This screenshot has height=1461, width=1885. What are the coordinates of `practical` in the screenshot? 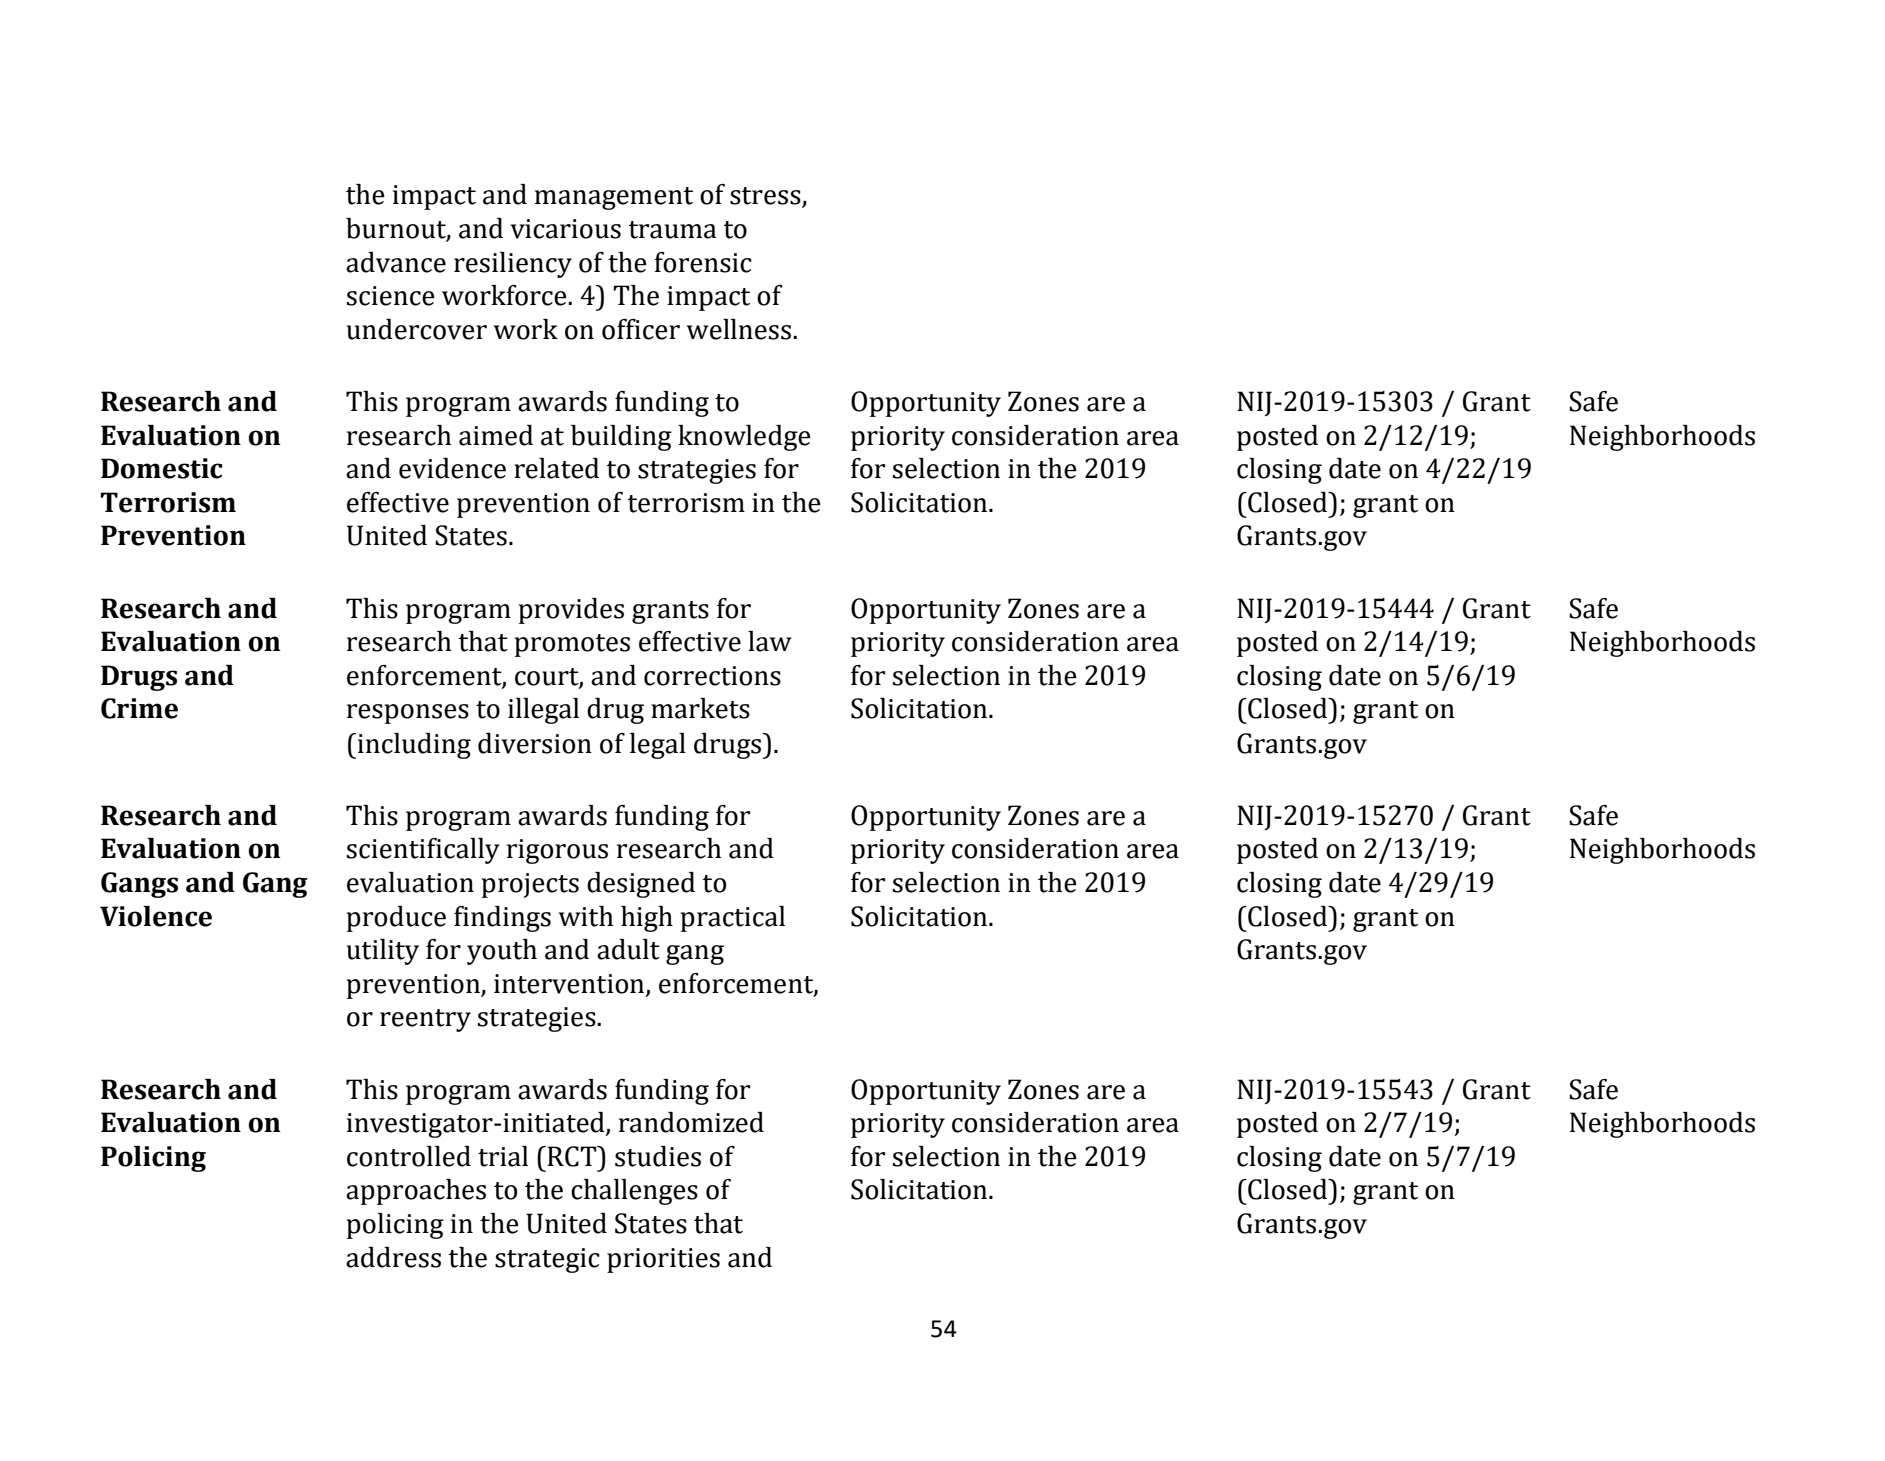 It's located at (733, 919).
